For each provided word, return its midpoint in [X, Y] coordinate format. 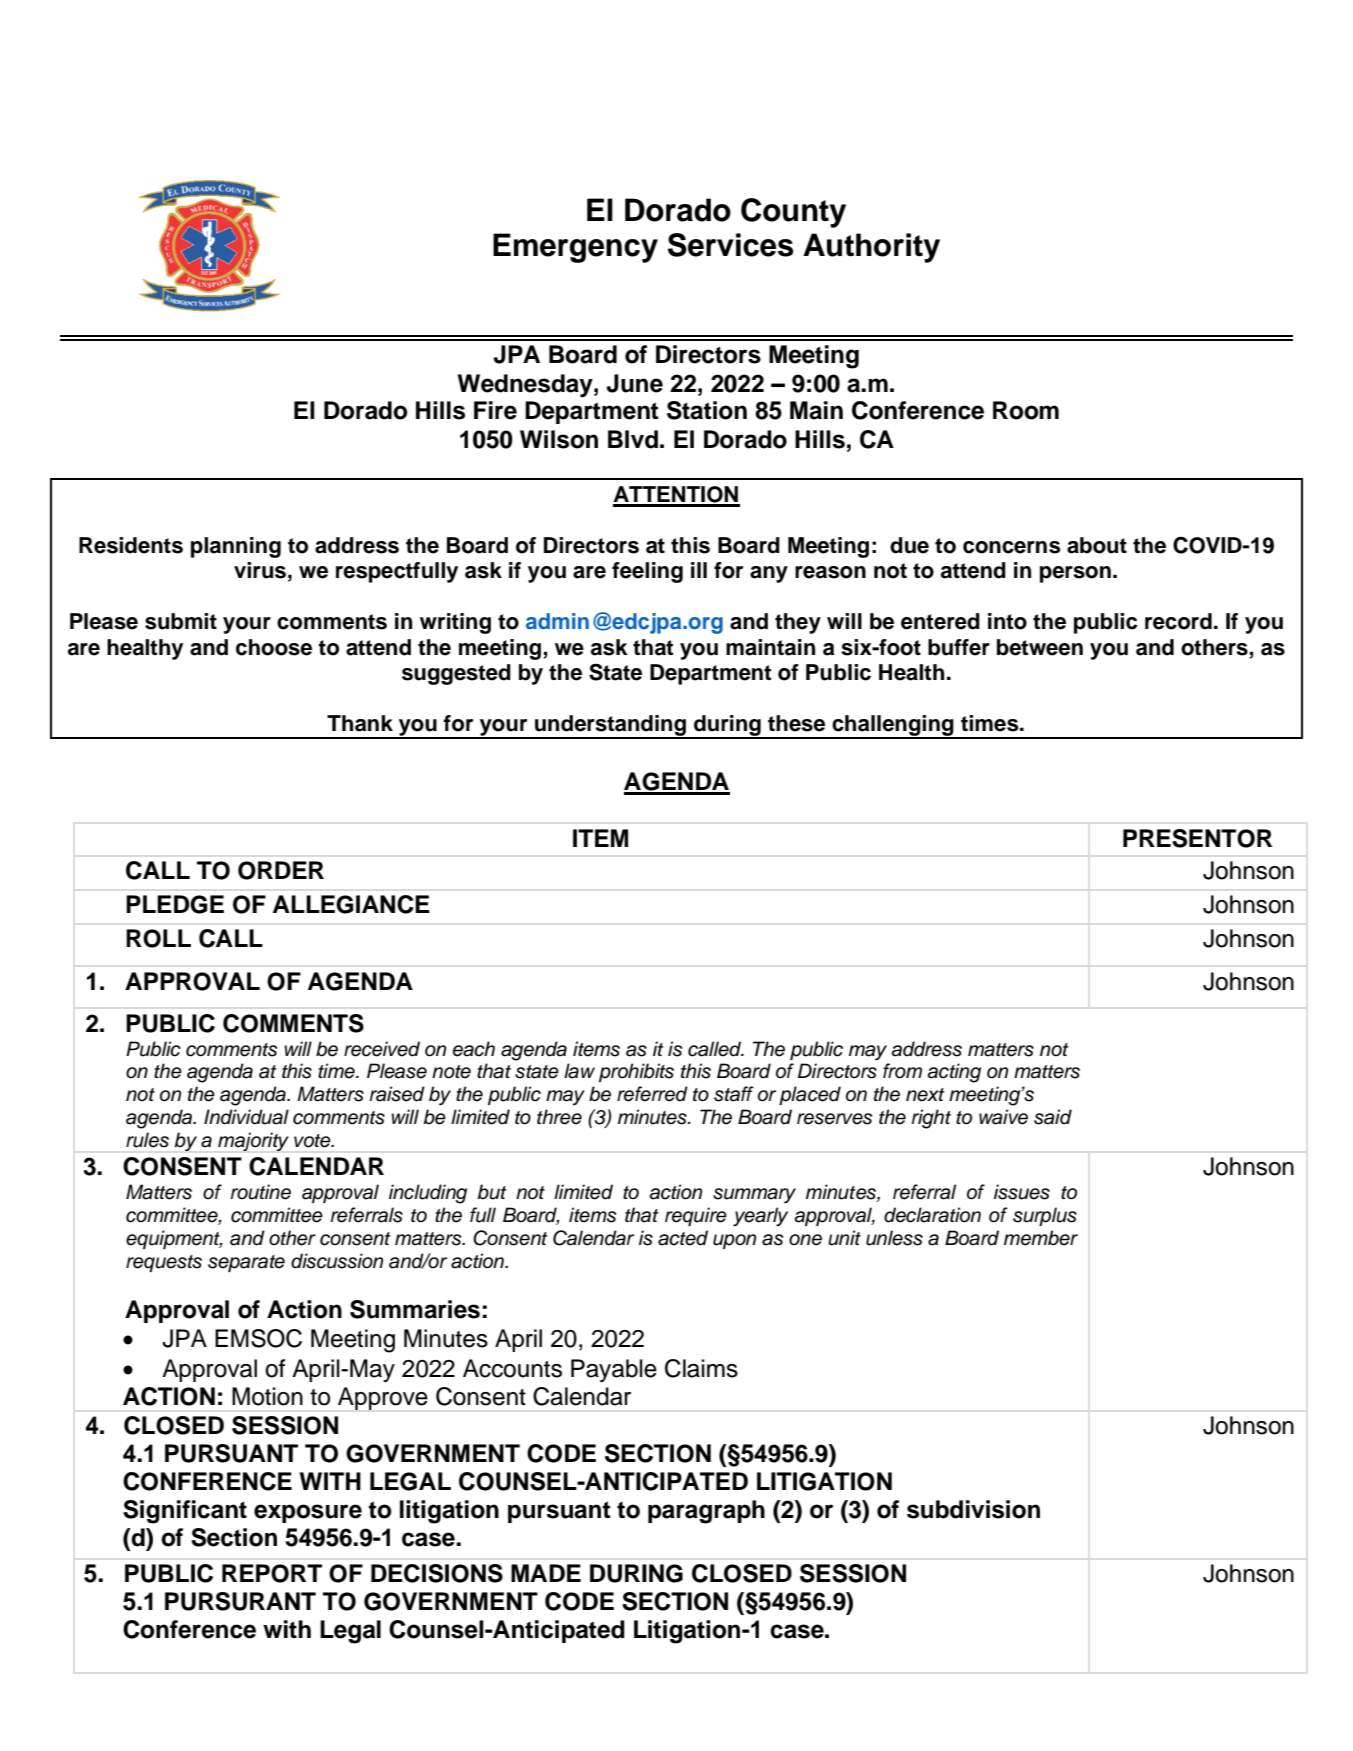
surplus [1045, 1216]
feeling [647, 572]
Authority [871, 248]
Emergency [575, 248]
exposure [308, 1513]
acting [954, 1073]
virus [260, 570]
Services [731, 245]
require [696, 1216]
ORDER [281, 870]
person [1075, 574]
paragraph [706, 1512]
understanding [610, 726]
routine [261, 1192]
